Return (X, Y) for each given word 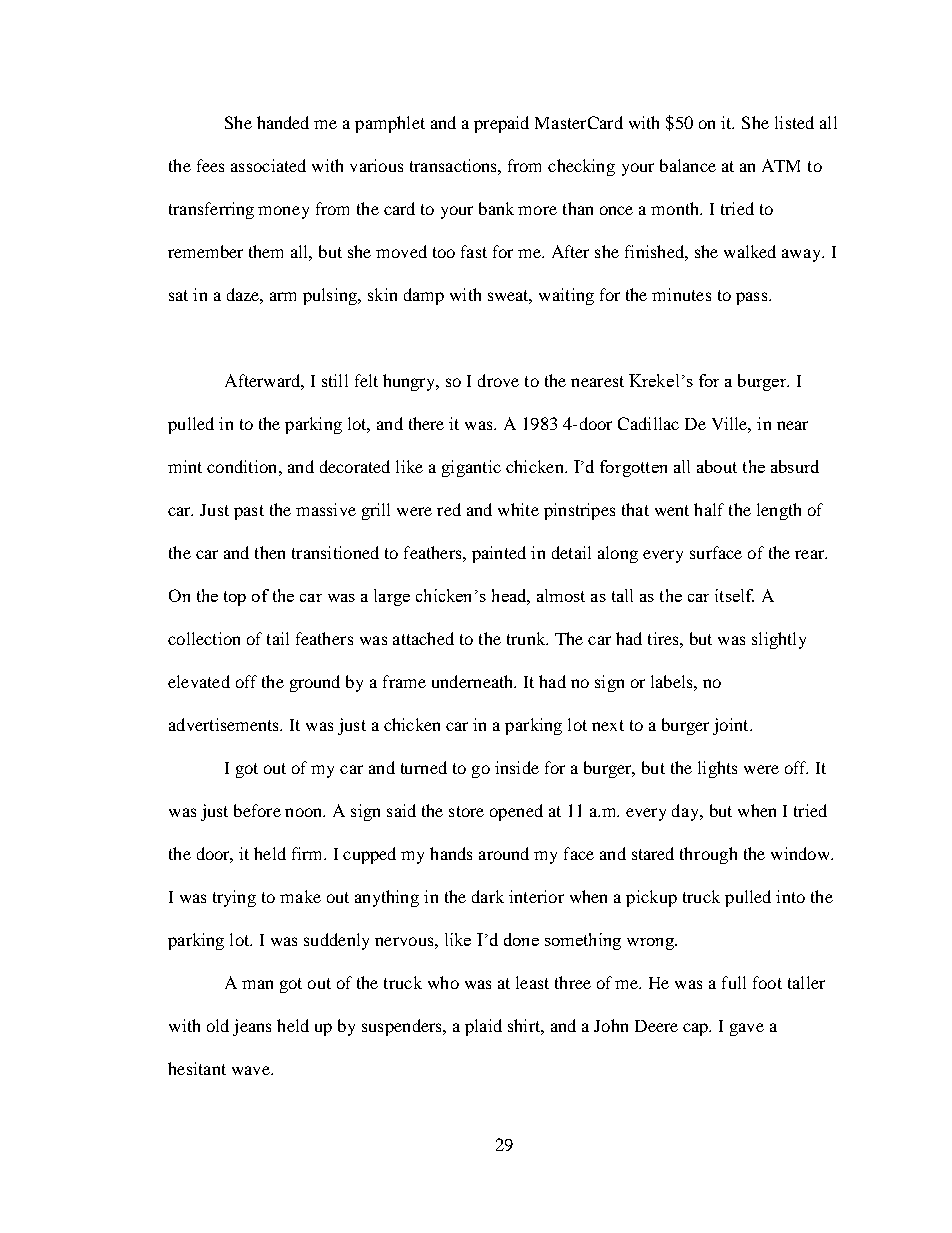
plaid (483, 1027)
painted (499, 554)
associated (268, 165)
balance (688, 165)
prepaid (501, 124)
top (235, 598)
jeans (252, 1027)
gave (747, 1029)
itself (734, 595)
